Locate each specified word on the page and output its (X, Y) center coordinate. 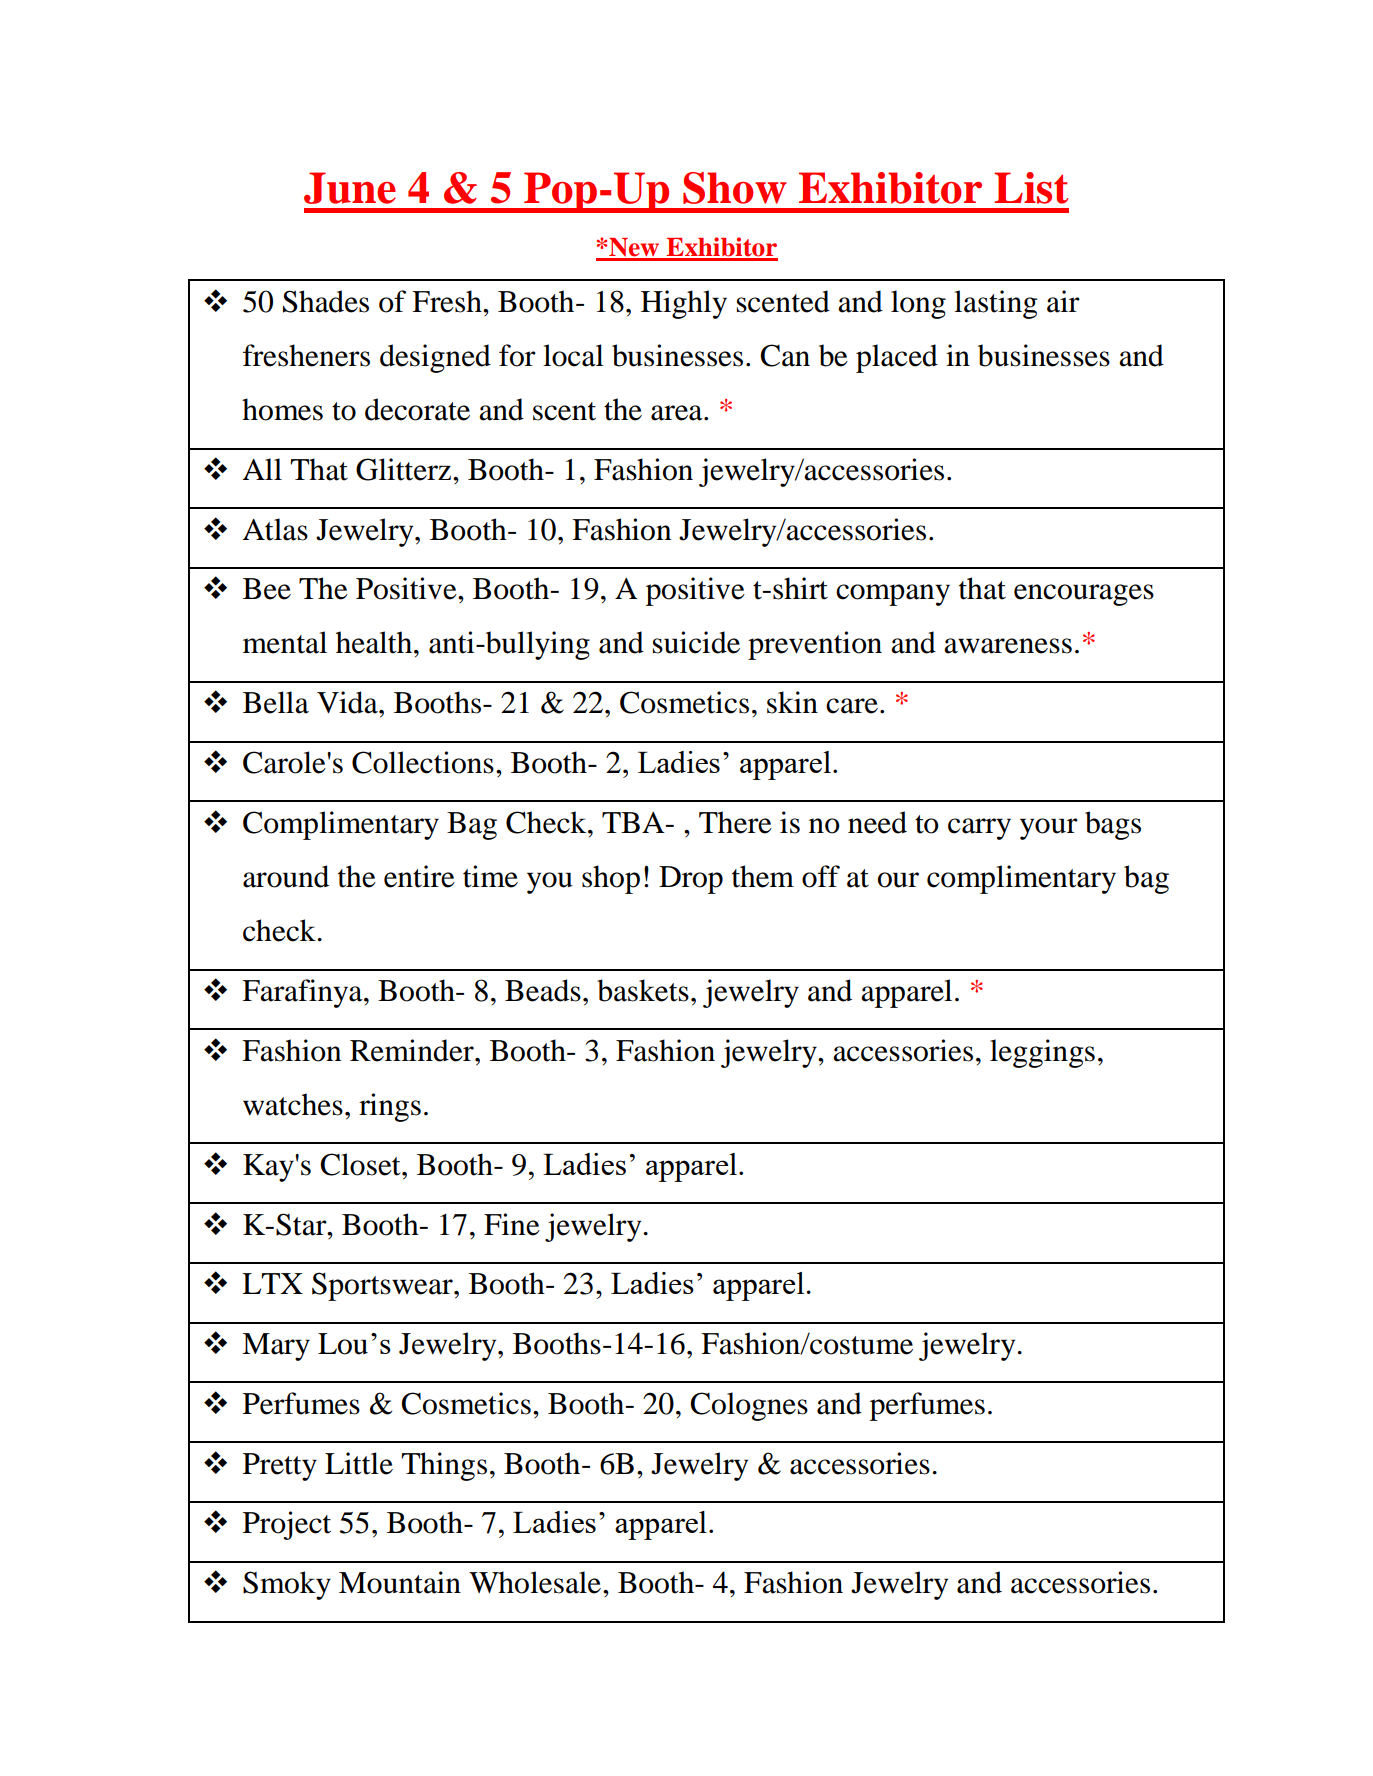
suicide (696, 642)
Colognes (749, 1406)
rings (390, 1107)
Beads (543, 990)
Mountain (400, 1582)
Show (735, 188)
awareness (1008, 646)
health (375, 642)
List (1031, 188)
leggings (1042, 1053)
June (350, 188)
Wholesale (535, 1582)
